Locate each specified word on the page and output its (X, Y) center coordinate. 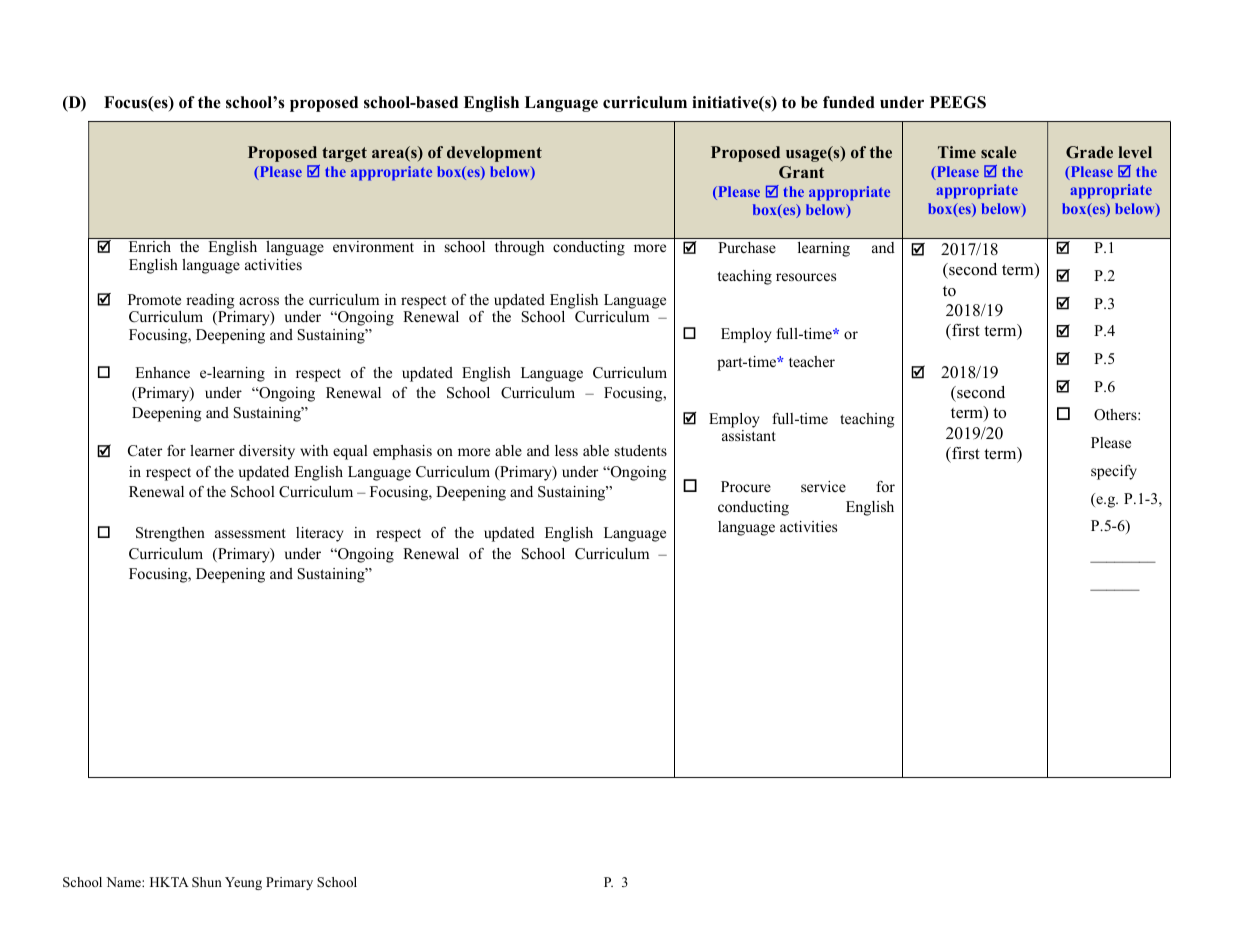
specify (1114, 472)
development (494, 154)
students (641, 450)
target (344, 154)
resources (806, 277)
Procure (746, 486)
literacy (319, 534)
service (823, 486)
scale (999, 152)
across (259, 301)
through (519, 248)
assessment (250, 533)
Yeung (243, 883)
